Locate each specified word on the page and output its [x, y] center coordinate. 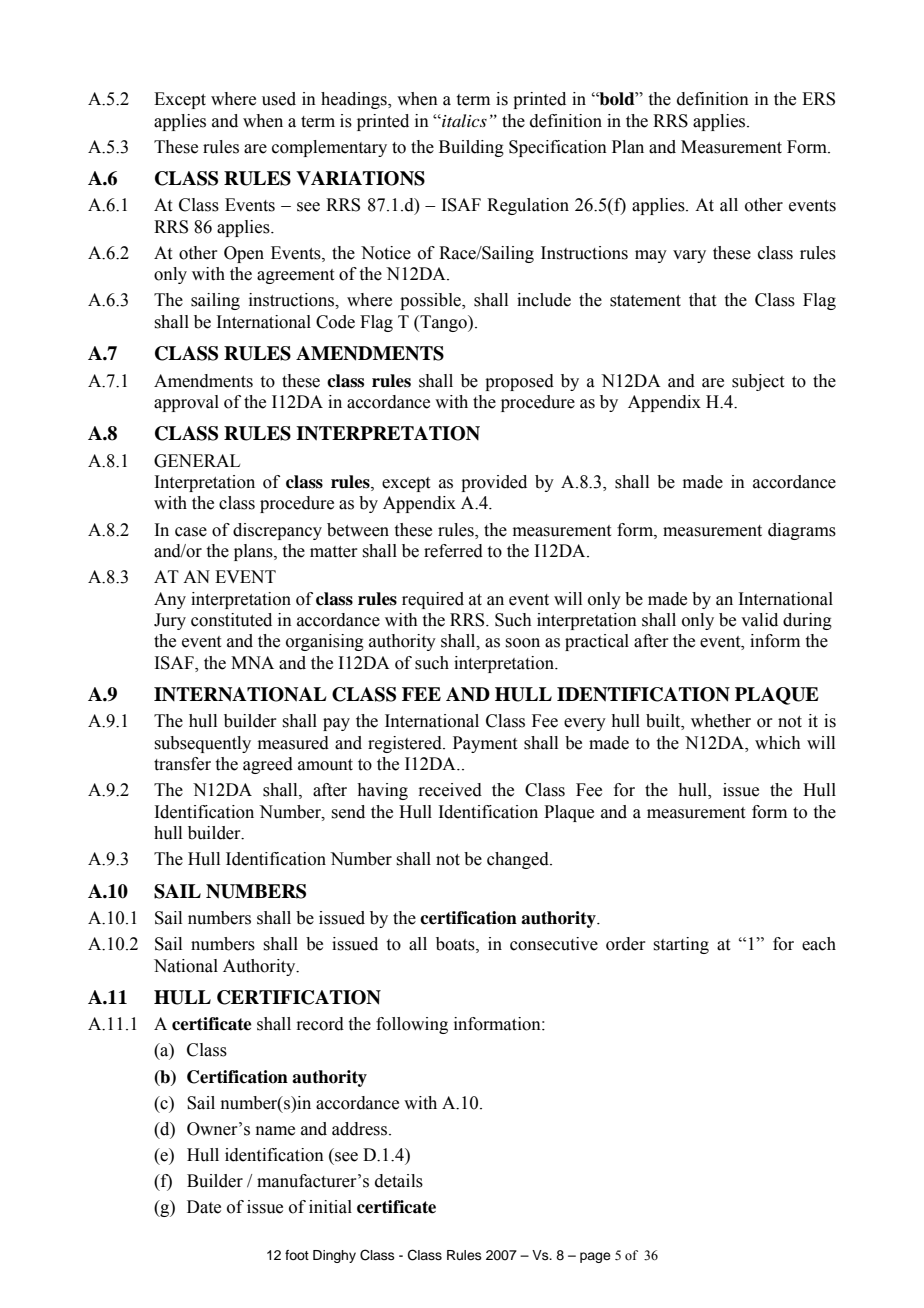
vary [689, 256]
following [412, 1025]
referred [453, 551]
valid [759, 620]
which [778, 743]
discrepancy [277, 531]
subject [758, 382]
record [320, 1024]
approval [186, 403]
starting [681, 945]
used [279, 99]
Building [471, 148]
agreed [268, 765]
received [450, 790]
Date [204, 1207]
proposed [519, 382]
